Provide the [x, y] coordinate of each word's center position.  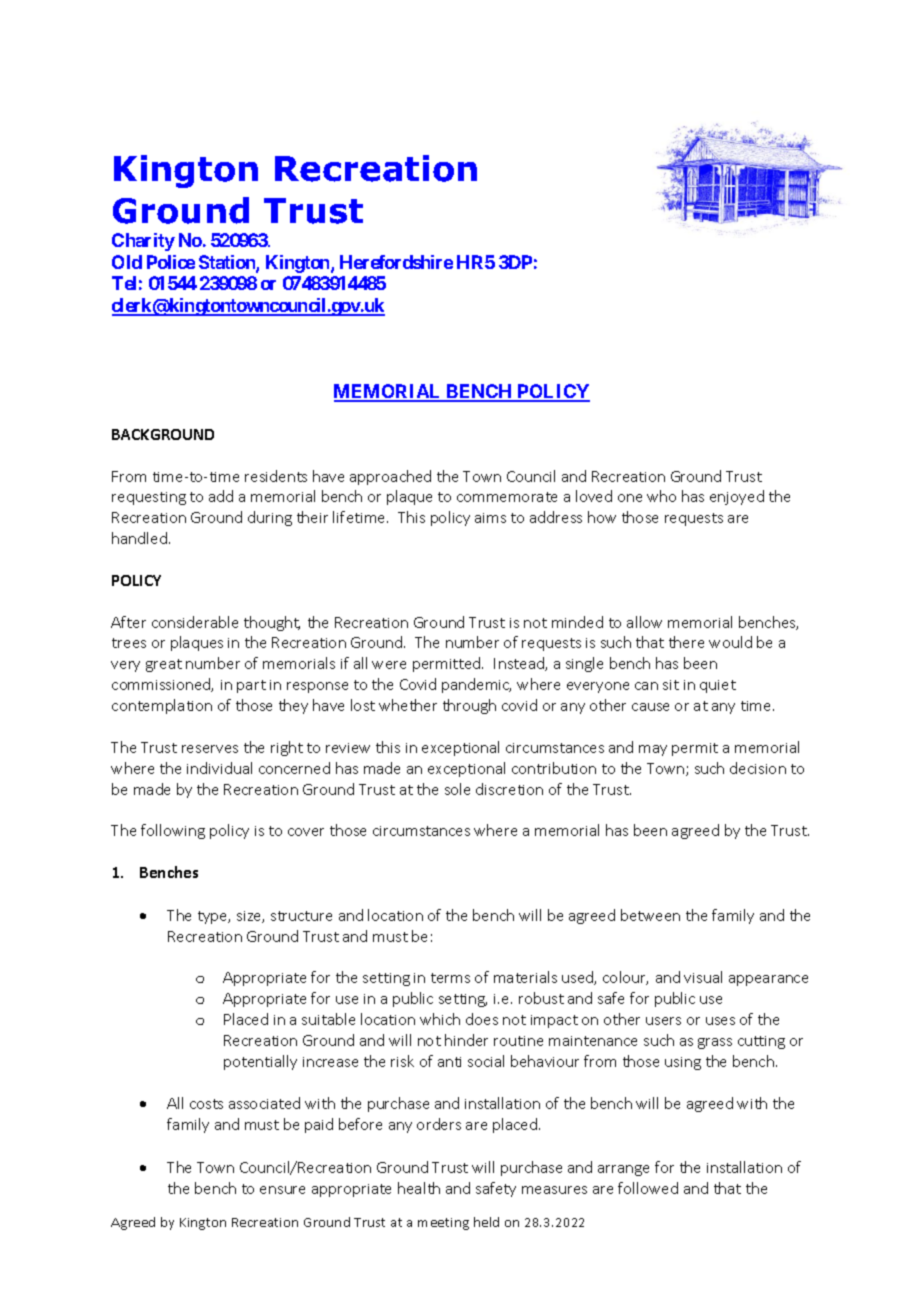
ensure [282, 1190]
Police [171, 262]
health [419, 1188]
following [173, 831]
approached [390, 477]
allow [644, 622]
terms [450, 978]
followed [648, 1188]
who [661, 496]
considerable [195, 622]
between [650, 915]
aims [490, 518]
